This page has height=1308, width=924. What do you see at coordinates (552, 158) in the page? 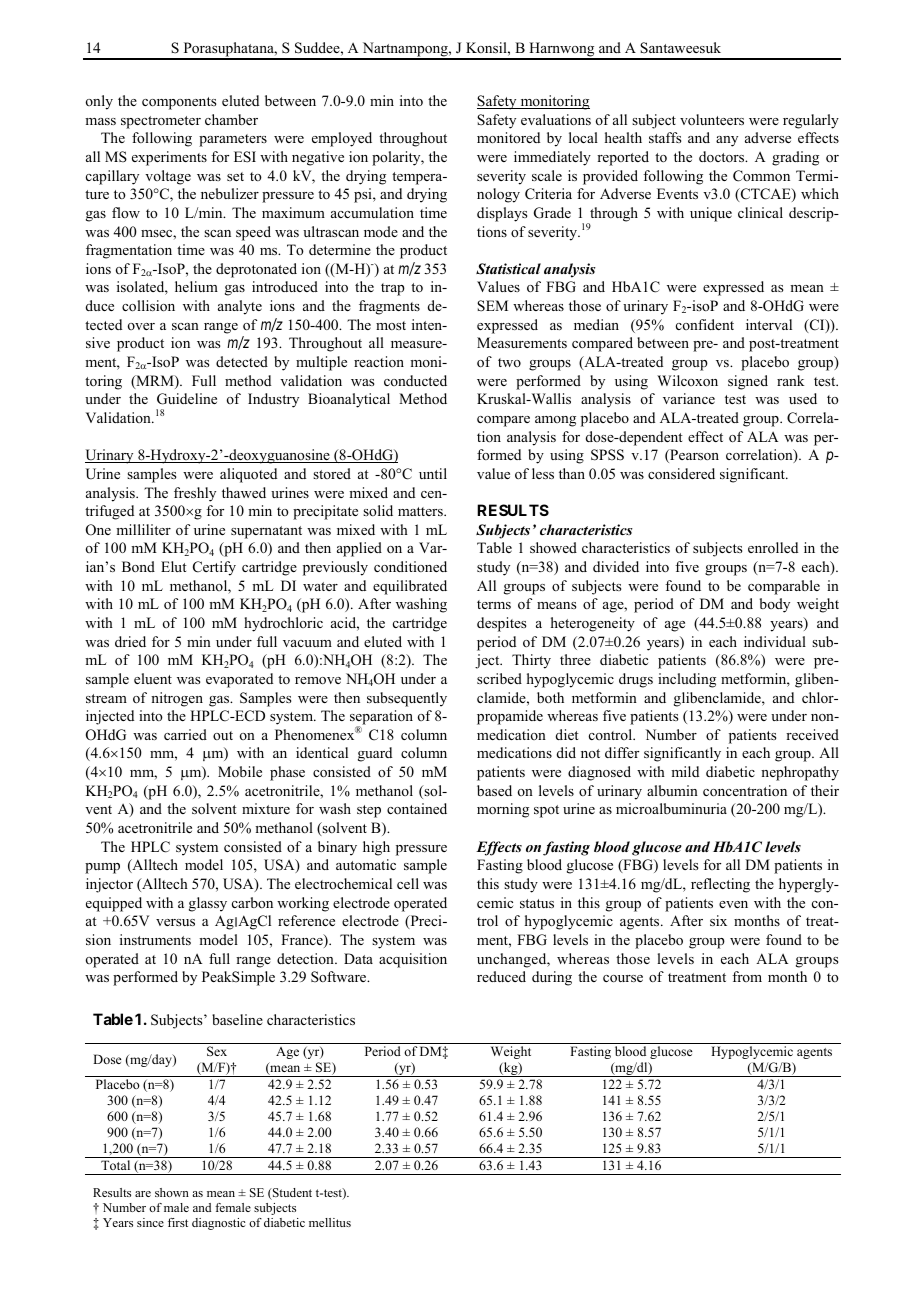
I see `immediately` at bounding box center [552, 158].
